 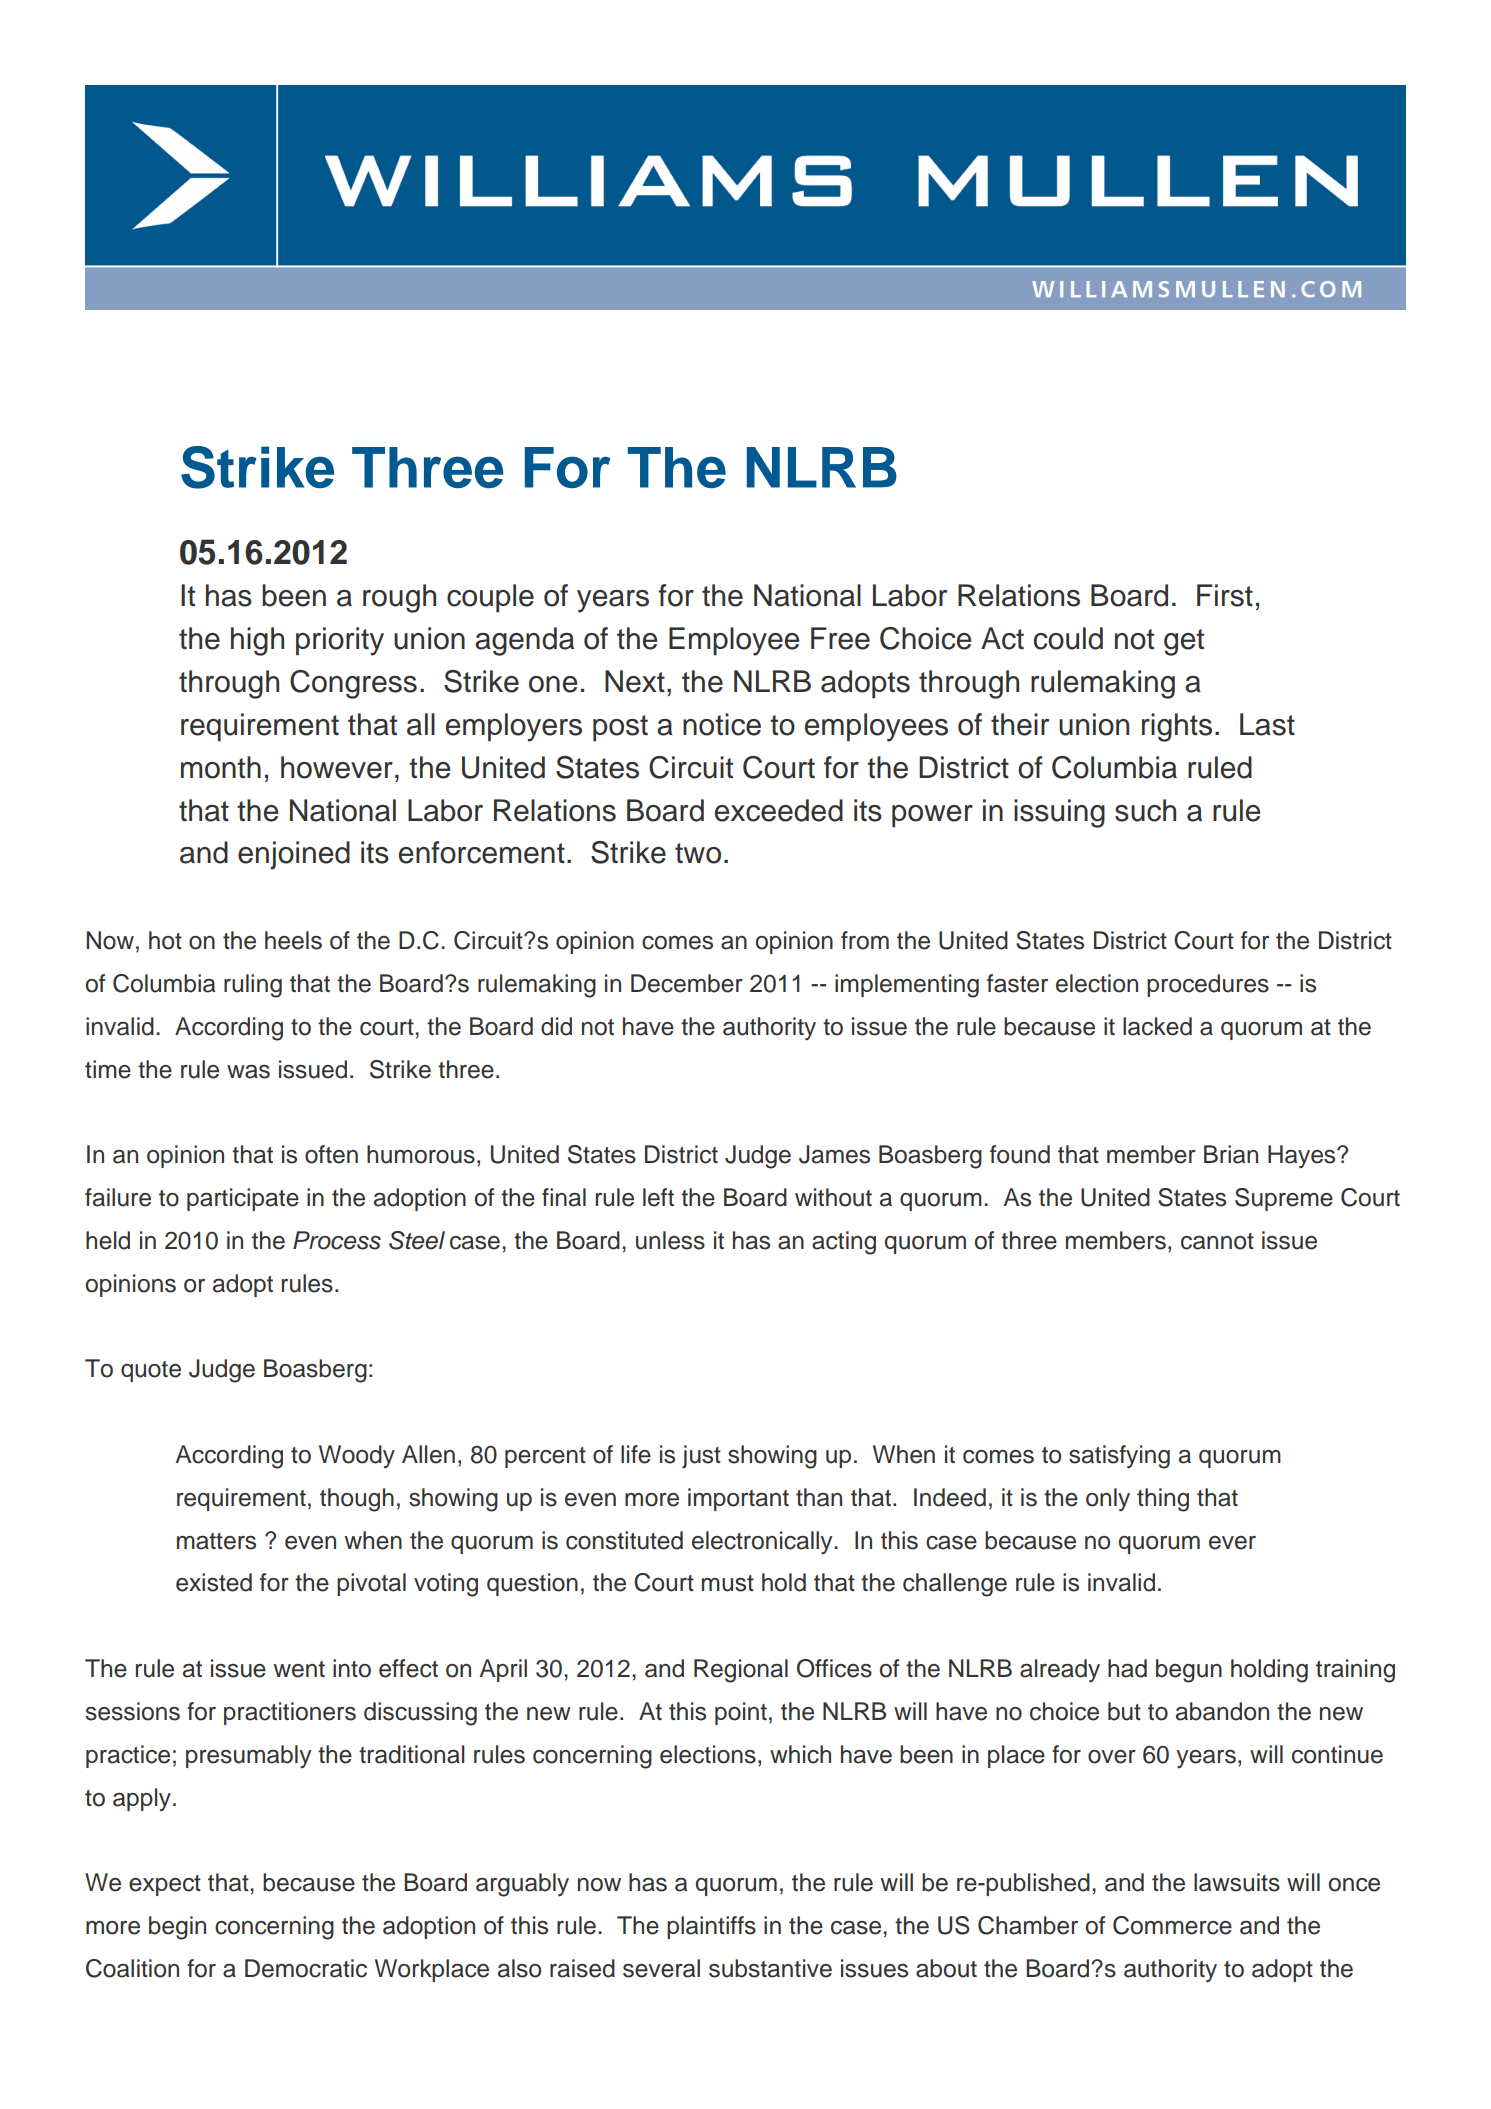 What do you see at coordinates (834, 1154) in the screenshot?
I see `James` at bounding box center [834, 1154].
